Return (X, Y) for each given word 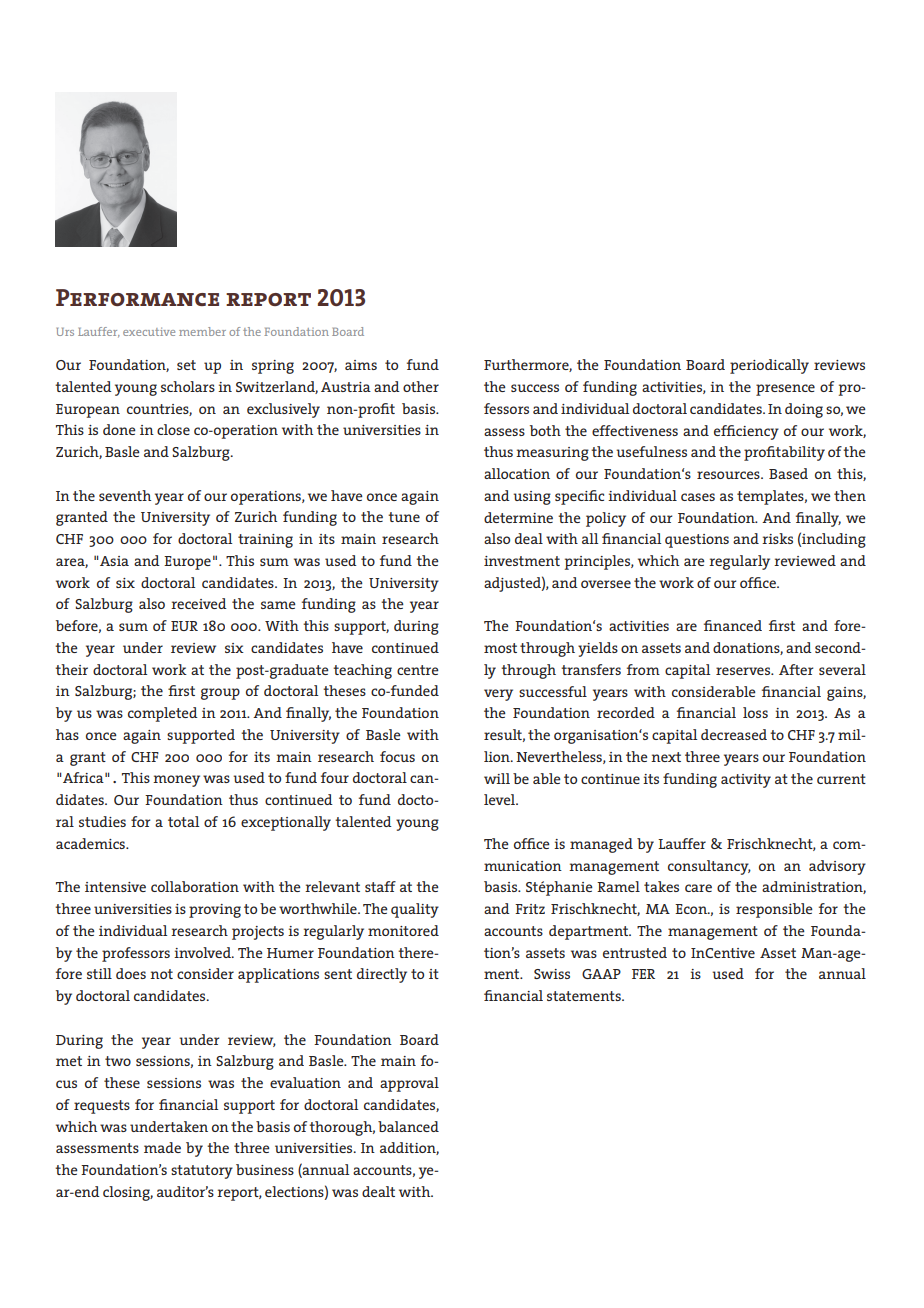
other (421, 386)
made (162, 1147)
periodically (769, 366)
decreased (734, 734)
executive (149, 331)
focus (397, 756)
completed (163, 714)
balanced (408, 1126)
